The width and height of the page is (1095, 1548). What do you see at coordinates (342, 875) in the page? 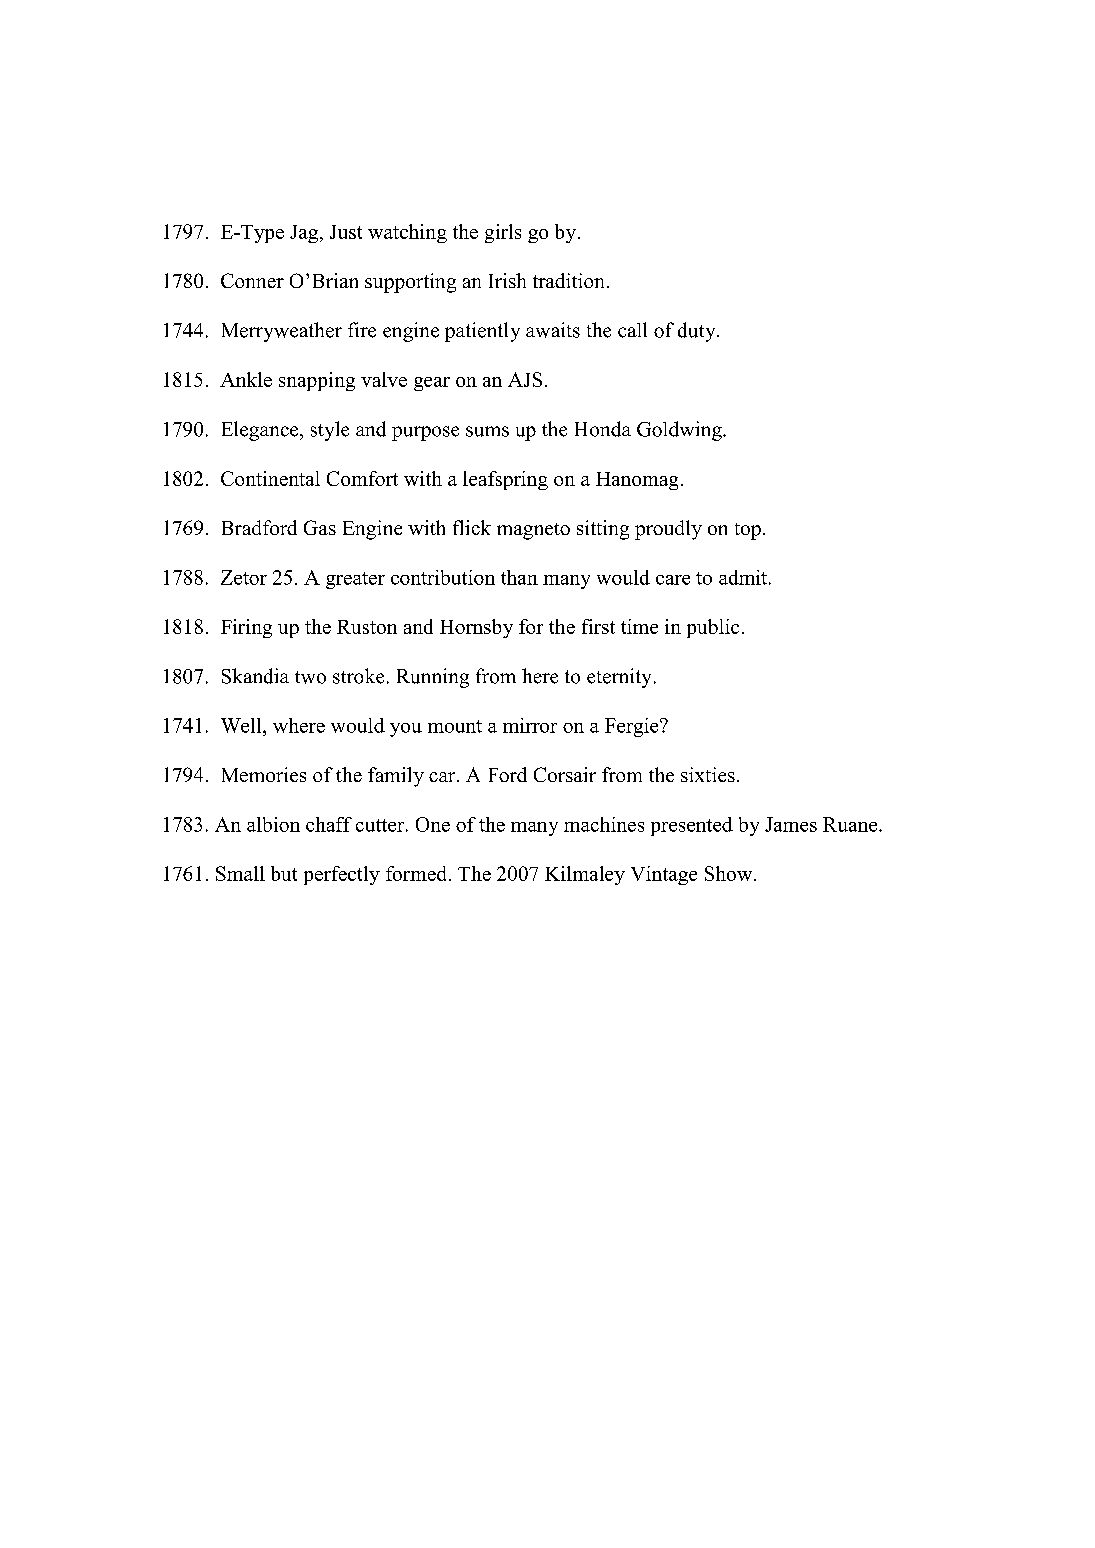
I see `perfectly` at bounding box center [342, 875].
